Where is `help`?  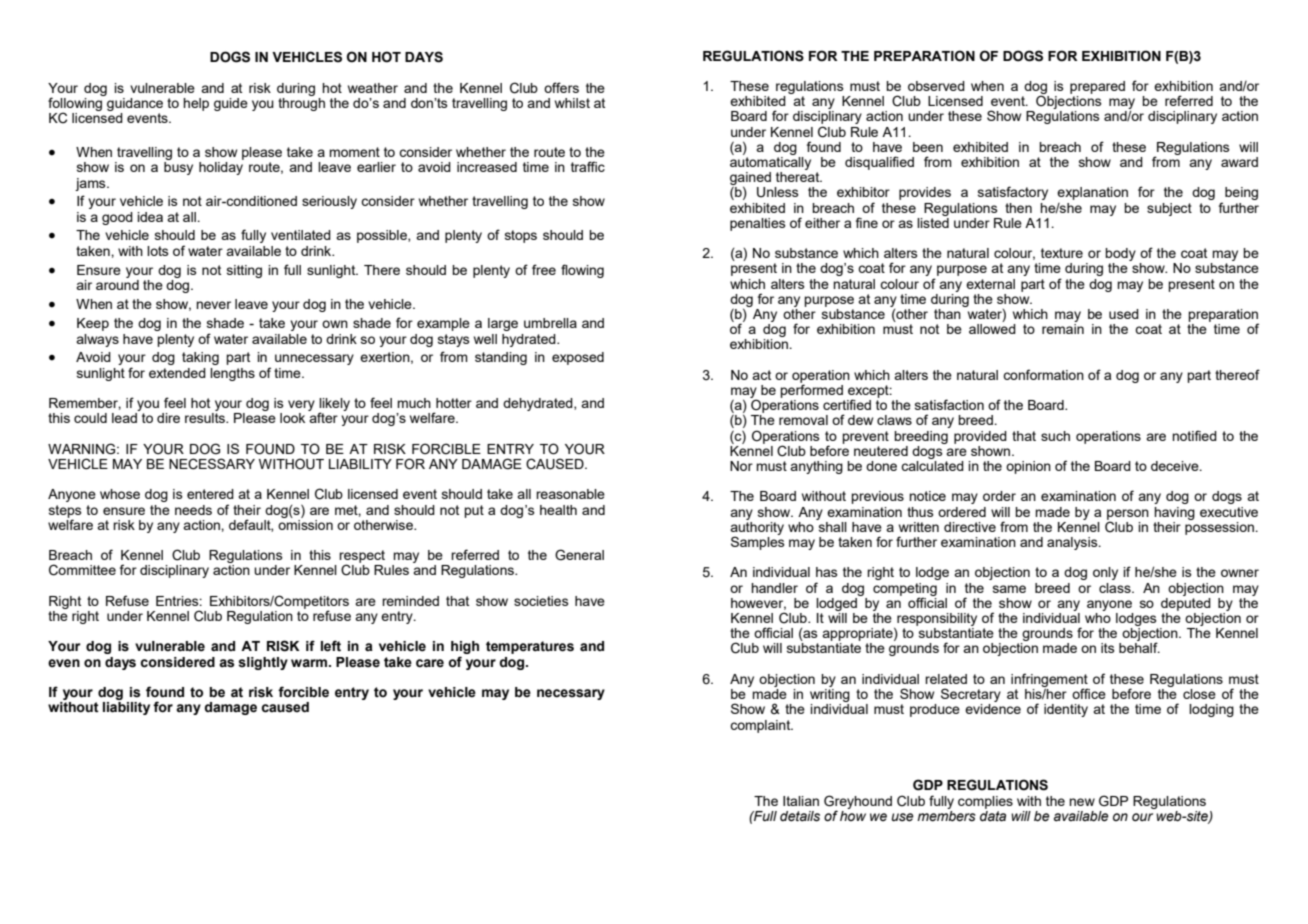 help is located at coordinates (196, 104).
